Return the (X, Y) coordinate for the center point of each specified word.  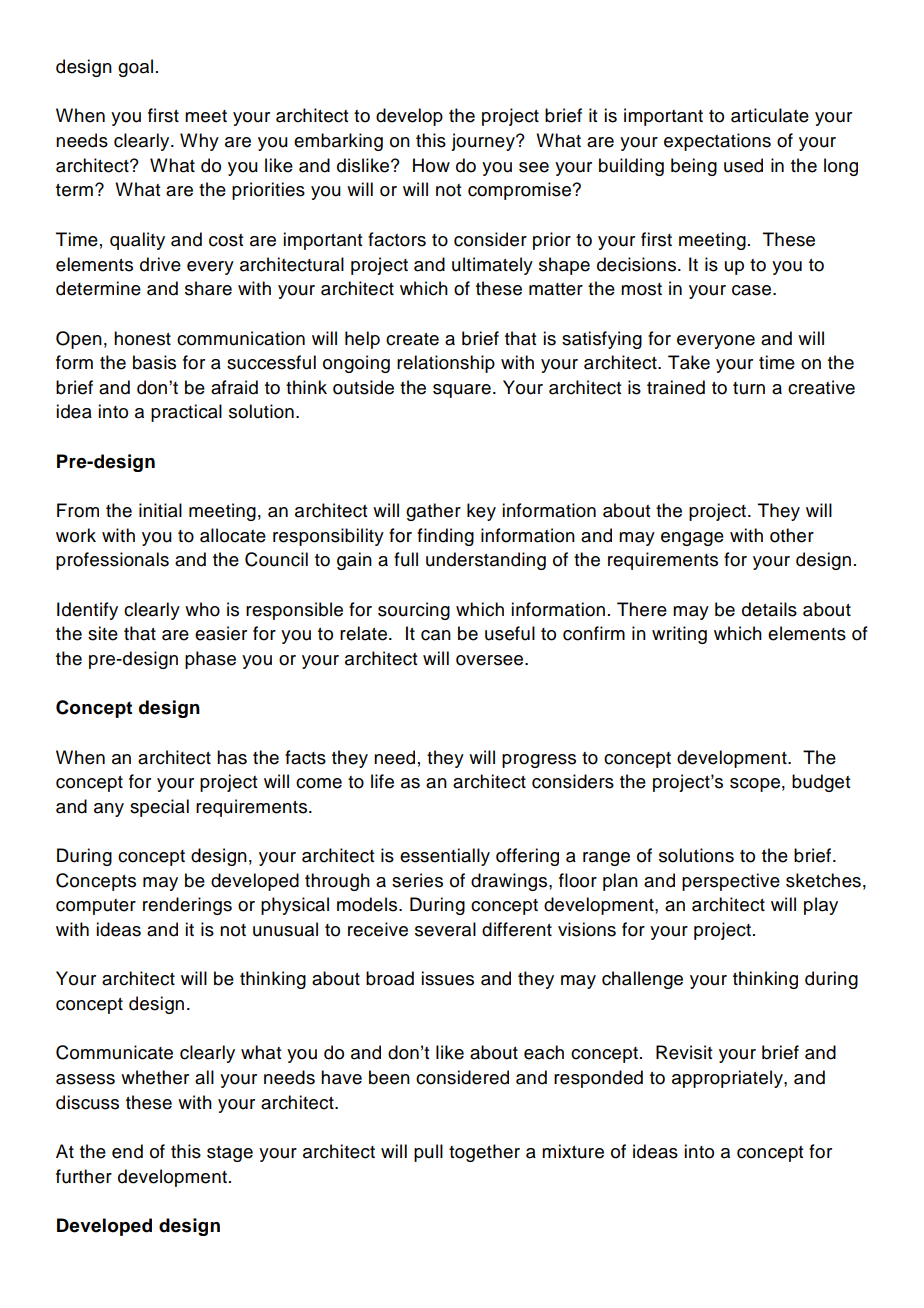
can (436, 635)
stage (230, 1154)
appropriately (728, 1079)
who (202, 609)
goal (135, 68)
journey (484, 142)
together (484, 1153)
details (769, 609)
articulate (770, 115)
